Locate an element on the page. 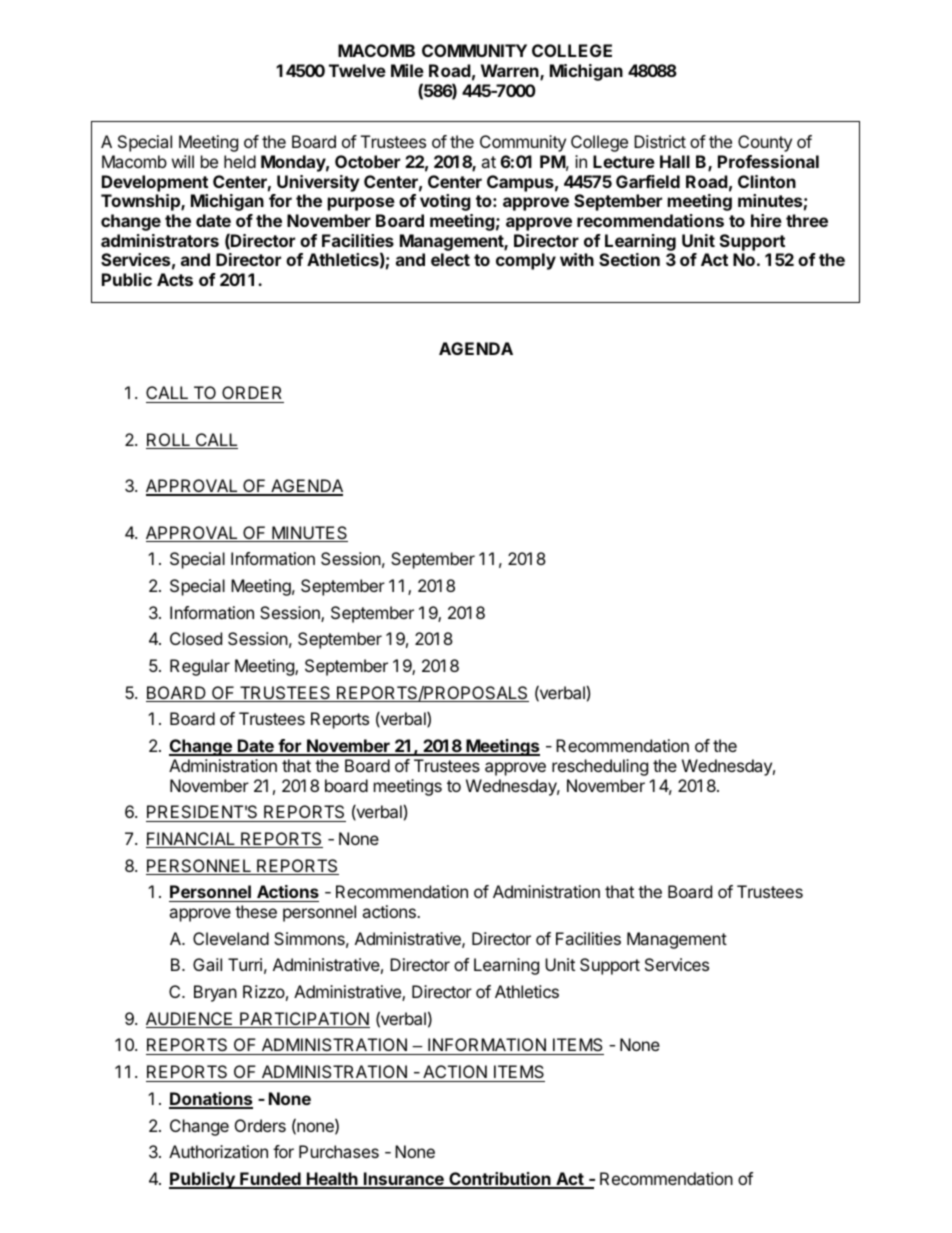 This document has width=952, height=1233. Insurance is located at coordinates (404, 1180).
